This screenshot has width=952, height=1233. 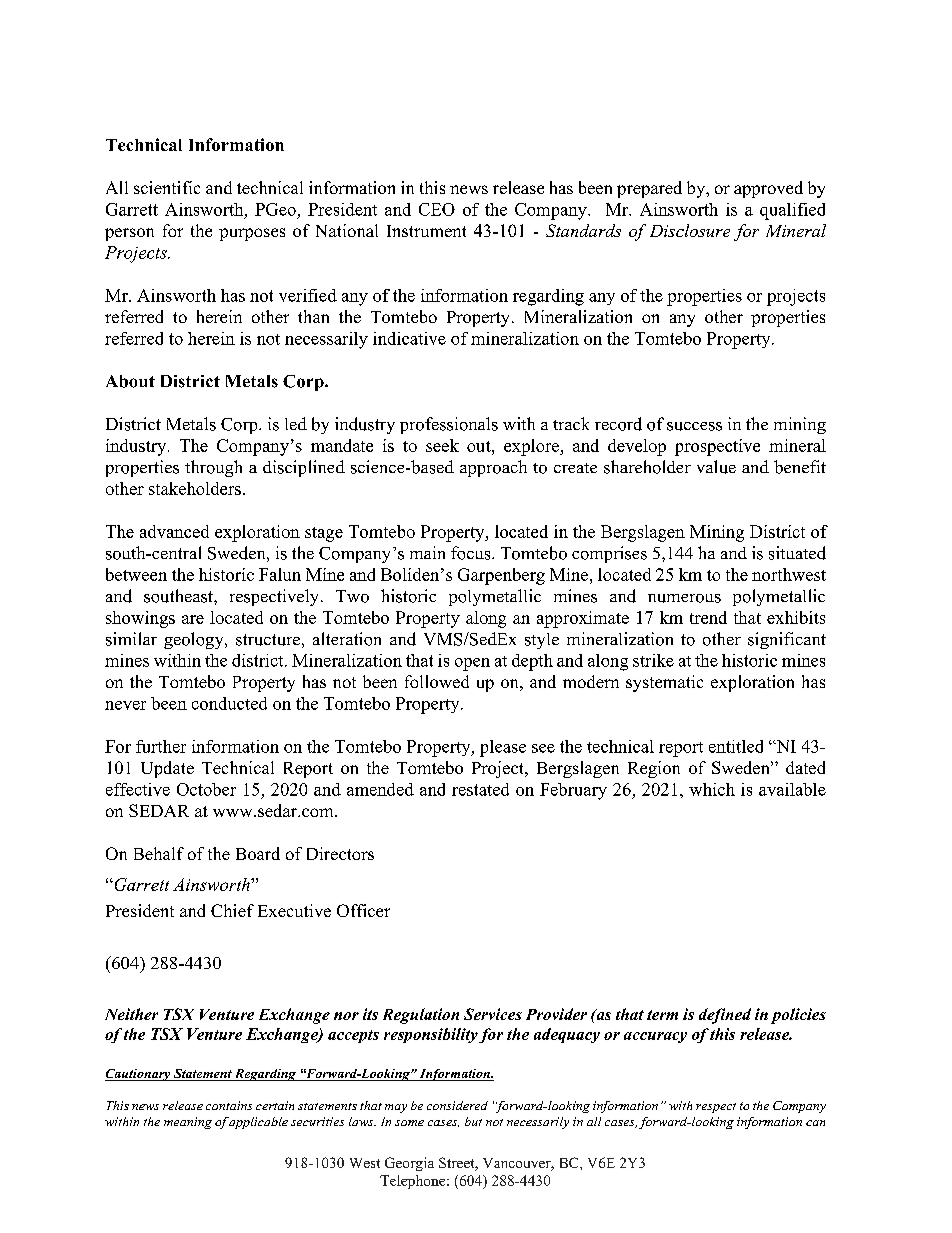 What do you see at coordinates (437, 209) in the screenshot?
I see `CEO` at bounding box center [437, 209].
